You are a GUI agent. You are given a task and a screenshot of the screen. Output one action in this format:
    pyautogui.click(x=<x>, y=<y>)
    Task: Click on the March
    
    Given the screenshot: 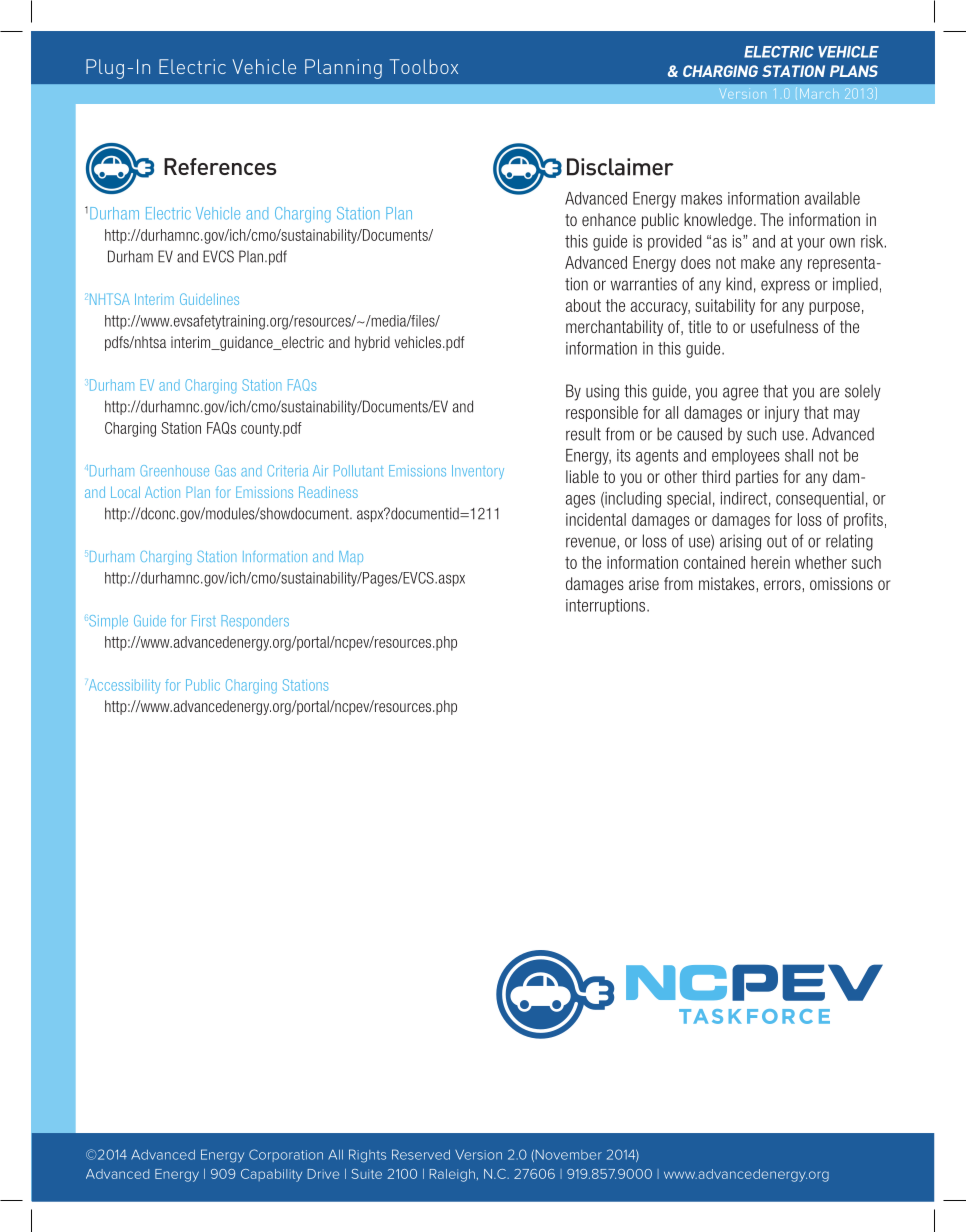 What is the action you would take?
    pyautogui.click(x=819, y=93)
